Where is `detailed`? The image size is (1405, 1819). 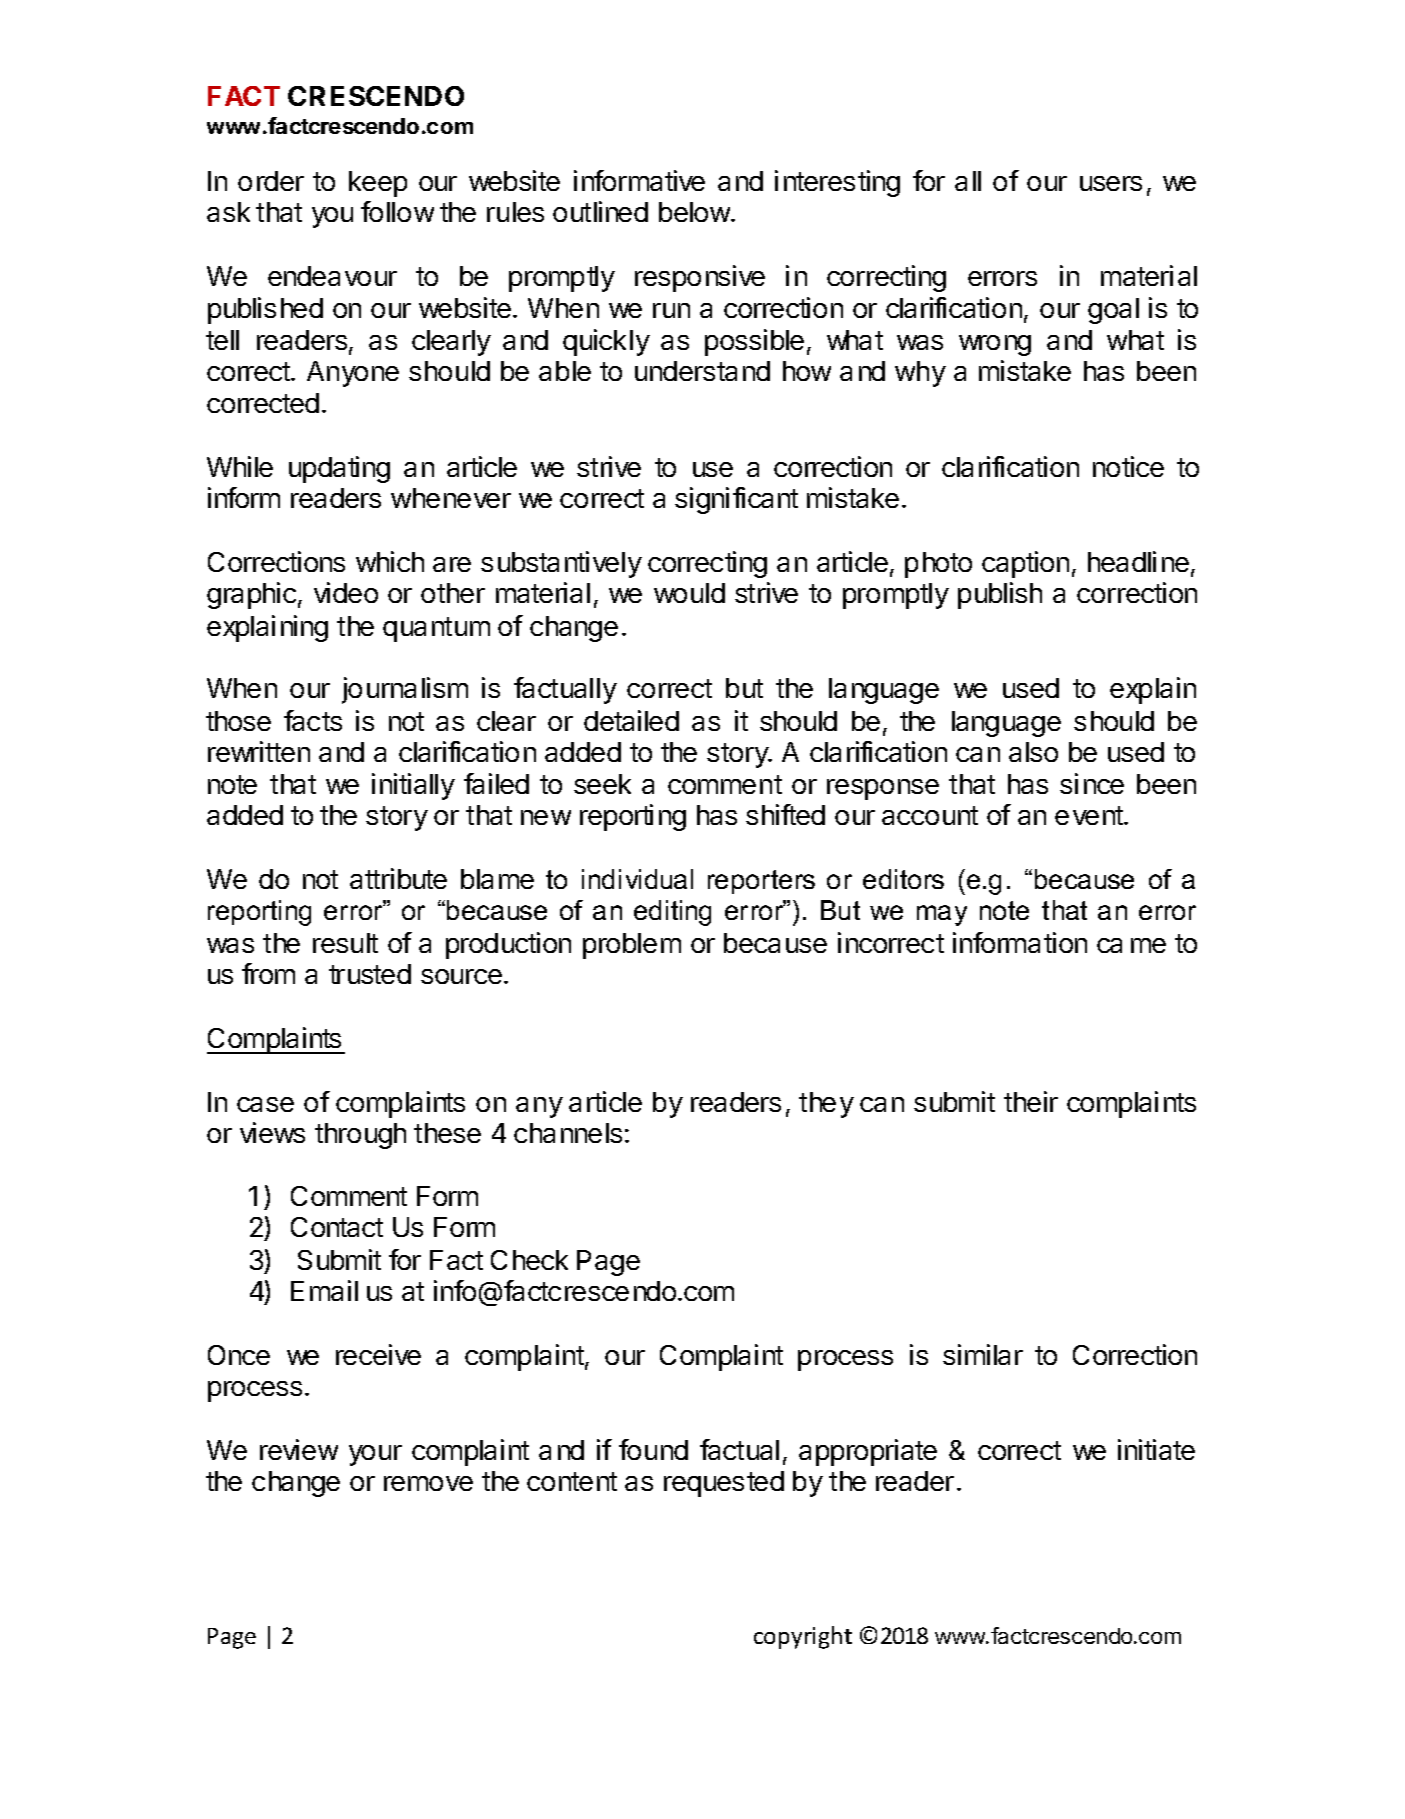 detailed is located at coordinates (631, 720).
